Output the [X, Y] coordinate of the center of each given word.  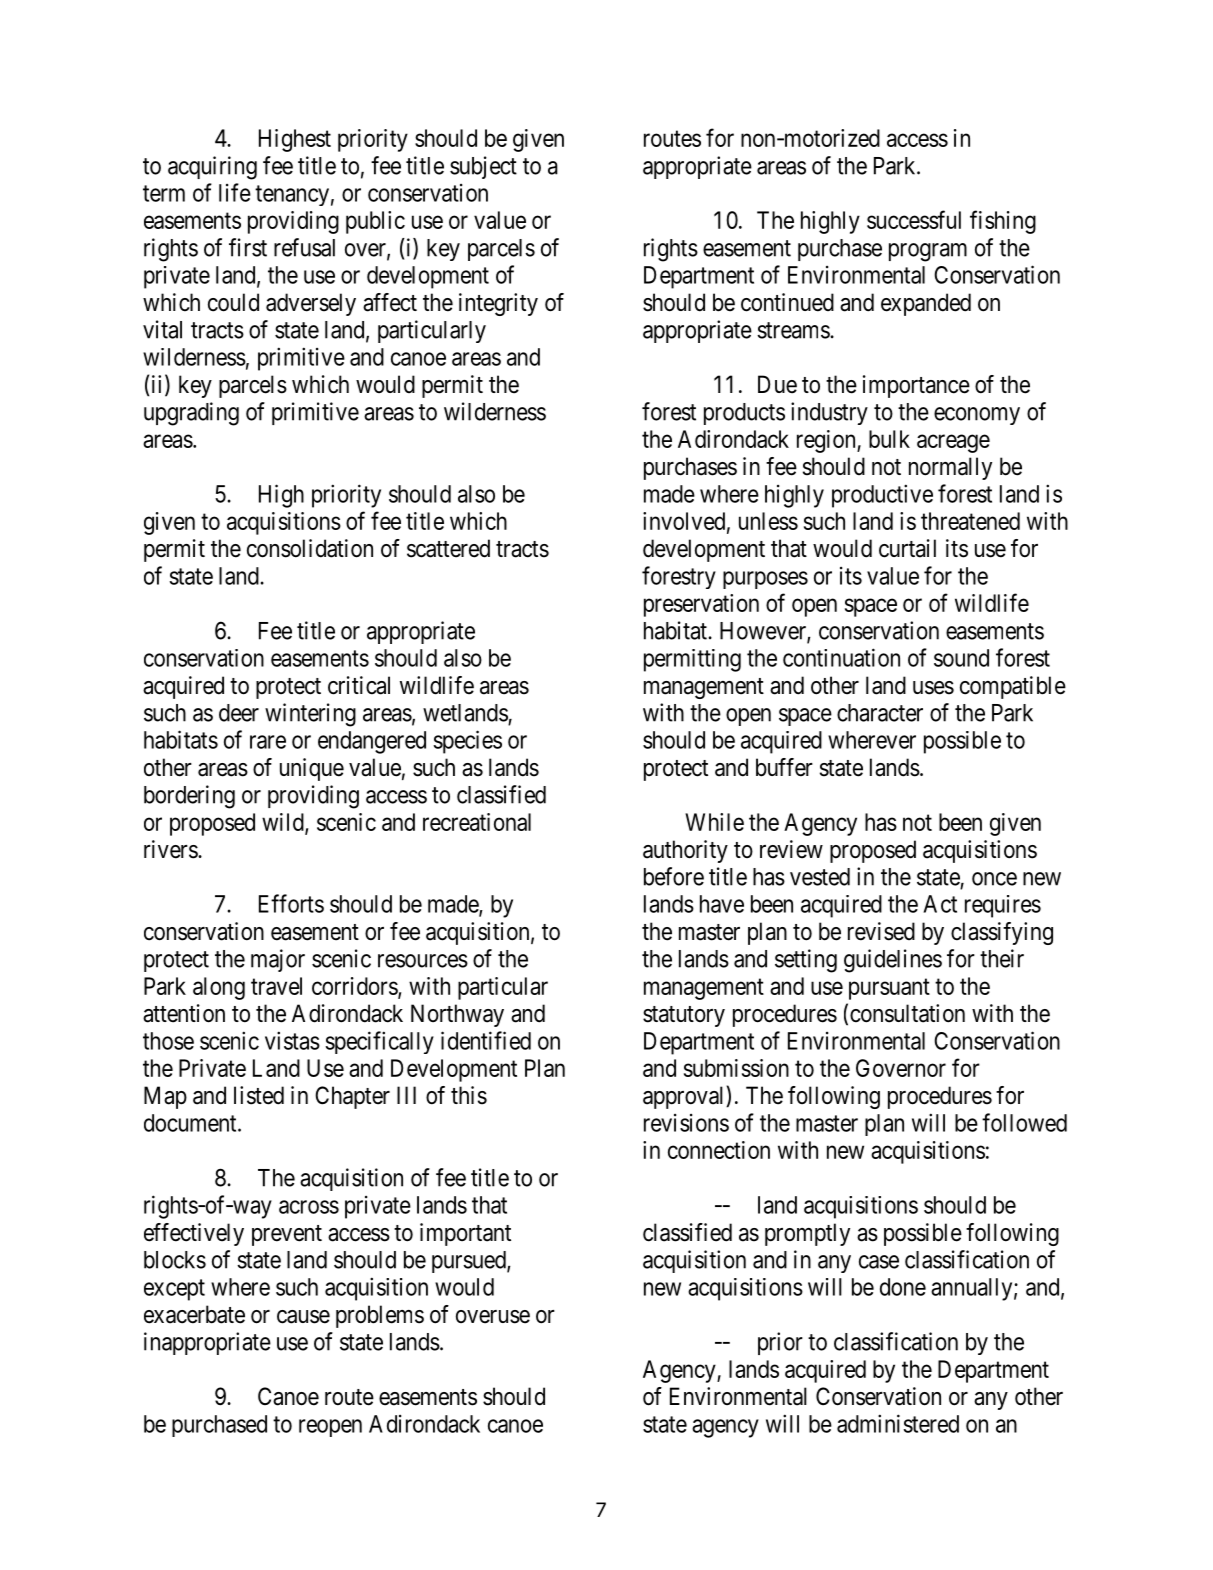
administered [898, 1423]
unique [312, 769]
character [880, 713]
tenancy [292, 195]
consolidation [310, 548]
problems [380, 1316]
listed [259, 1095]
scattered [448, 548]
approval [685, 1097]
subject [483, 167]
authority [685, 851]
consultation [907, 1013]
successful [914, 219]
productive [882, 496]
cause [303, 1317]
